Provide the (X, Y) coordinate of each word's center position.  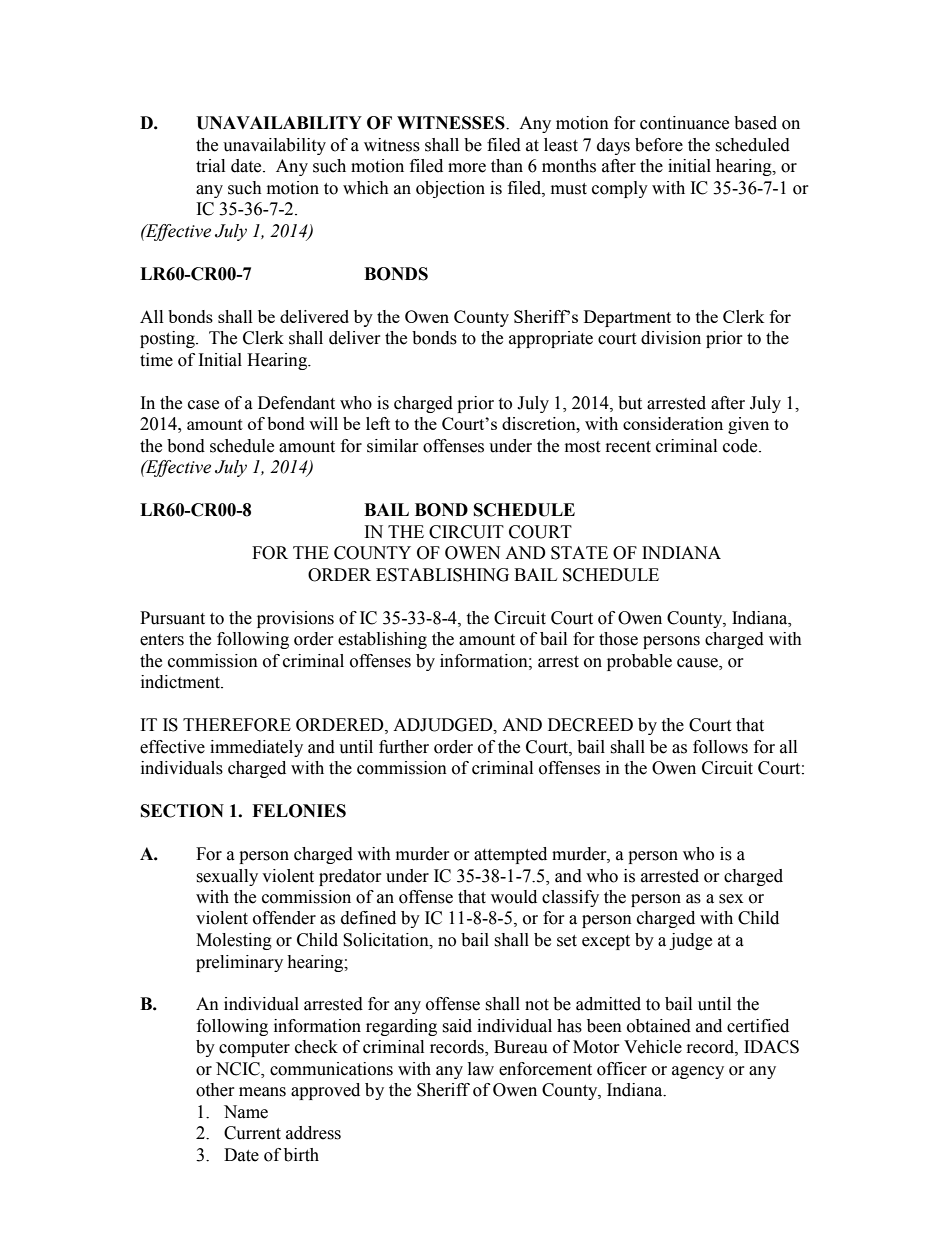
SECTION (182, 811)
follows (720, 747)
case (203, 405)
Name (246, 1112)
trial (210, 166)
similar (393, 446)
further (404, 747)
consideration (673, 423)
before (659, 145)
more (467, 168)
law (481, 1069)
